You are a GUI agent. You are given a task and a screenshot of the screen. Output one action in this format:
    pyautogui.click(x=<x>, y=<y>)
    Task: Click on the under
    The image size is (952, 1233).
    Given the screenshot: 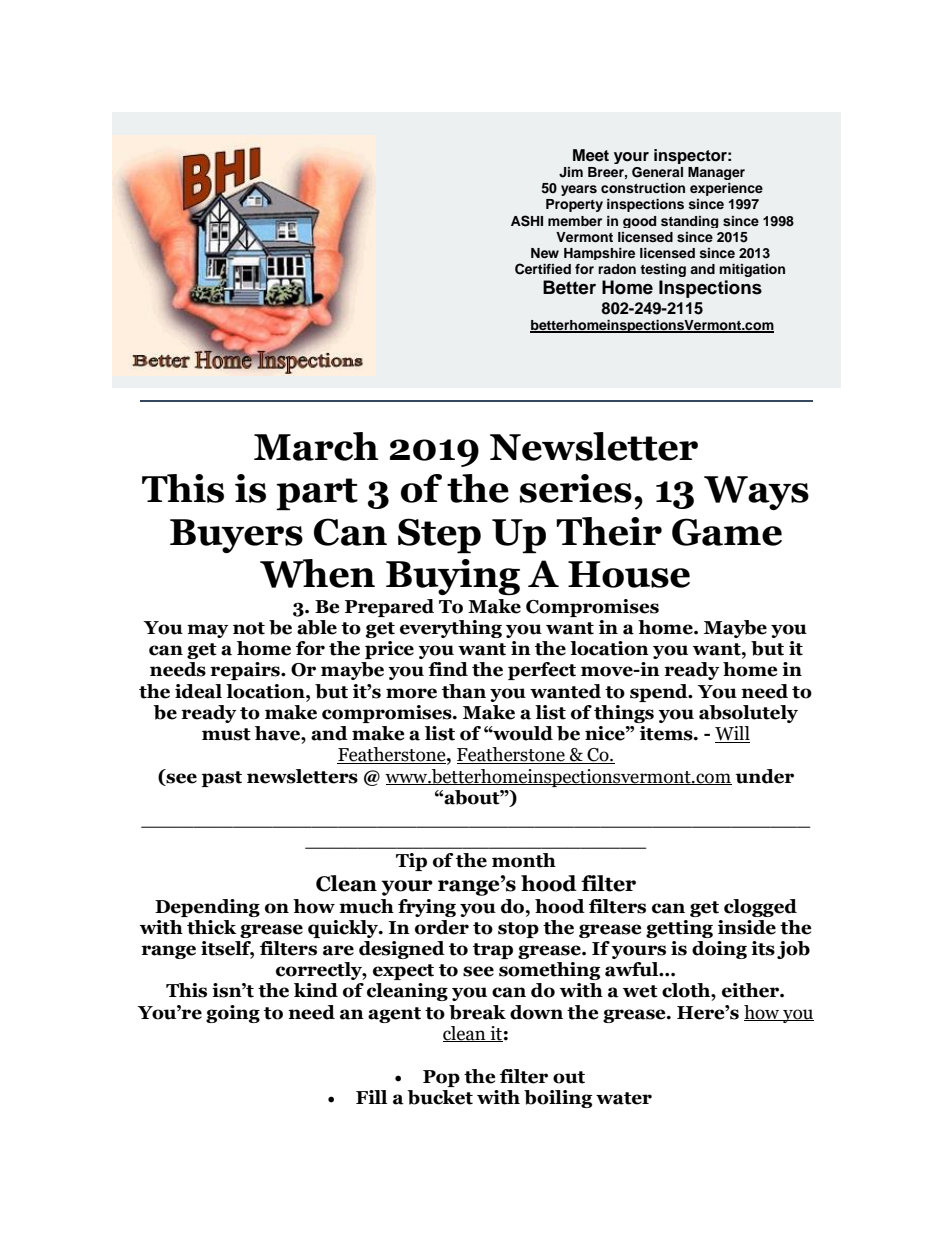 What is the action you would take?
    pyautogui.click(x=764, y=776)
